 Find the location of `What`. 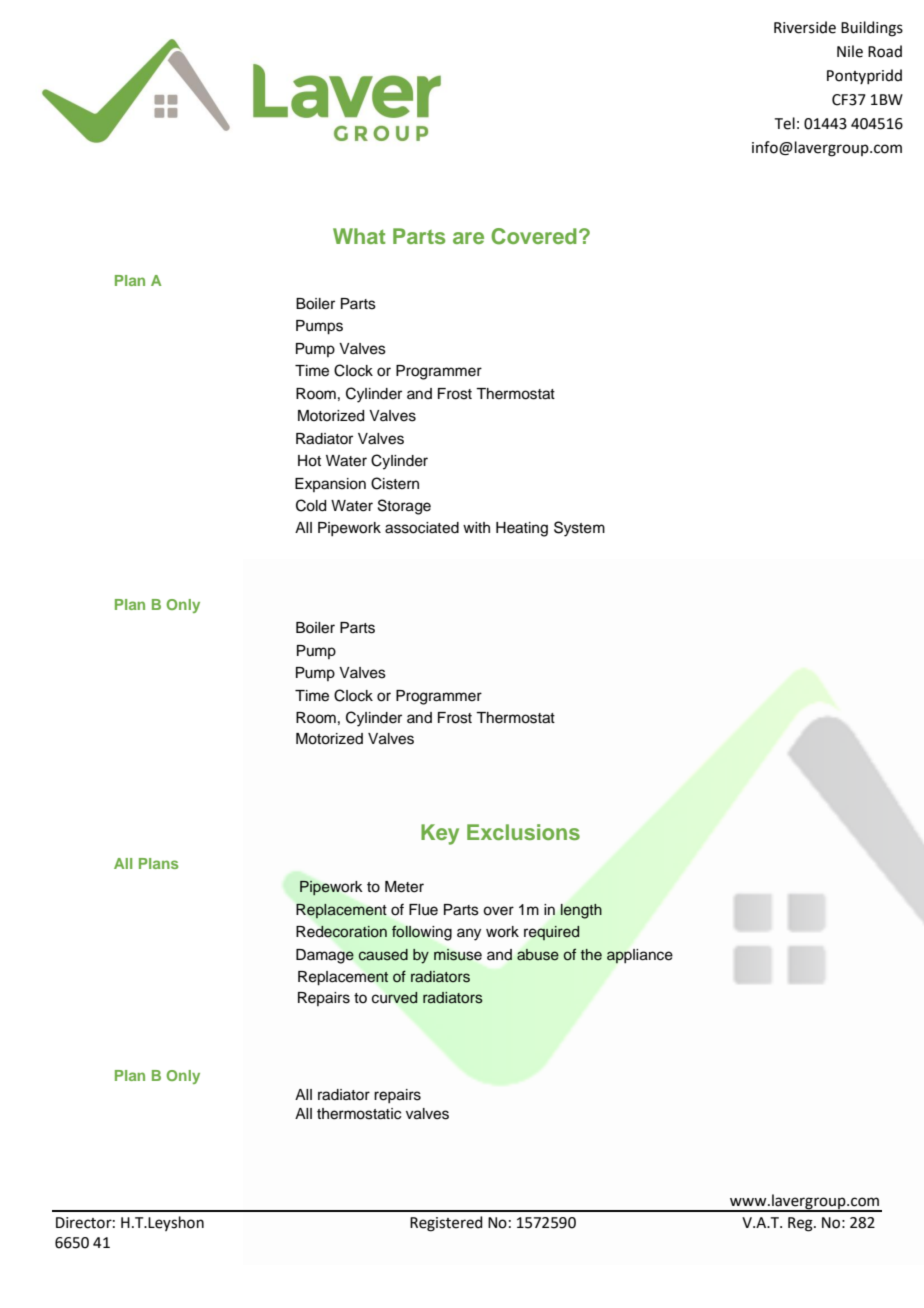

What is located at coordinates (359, 236).
